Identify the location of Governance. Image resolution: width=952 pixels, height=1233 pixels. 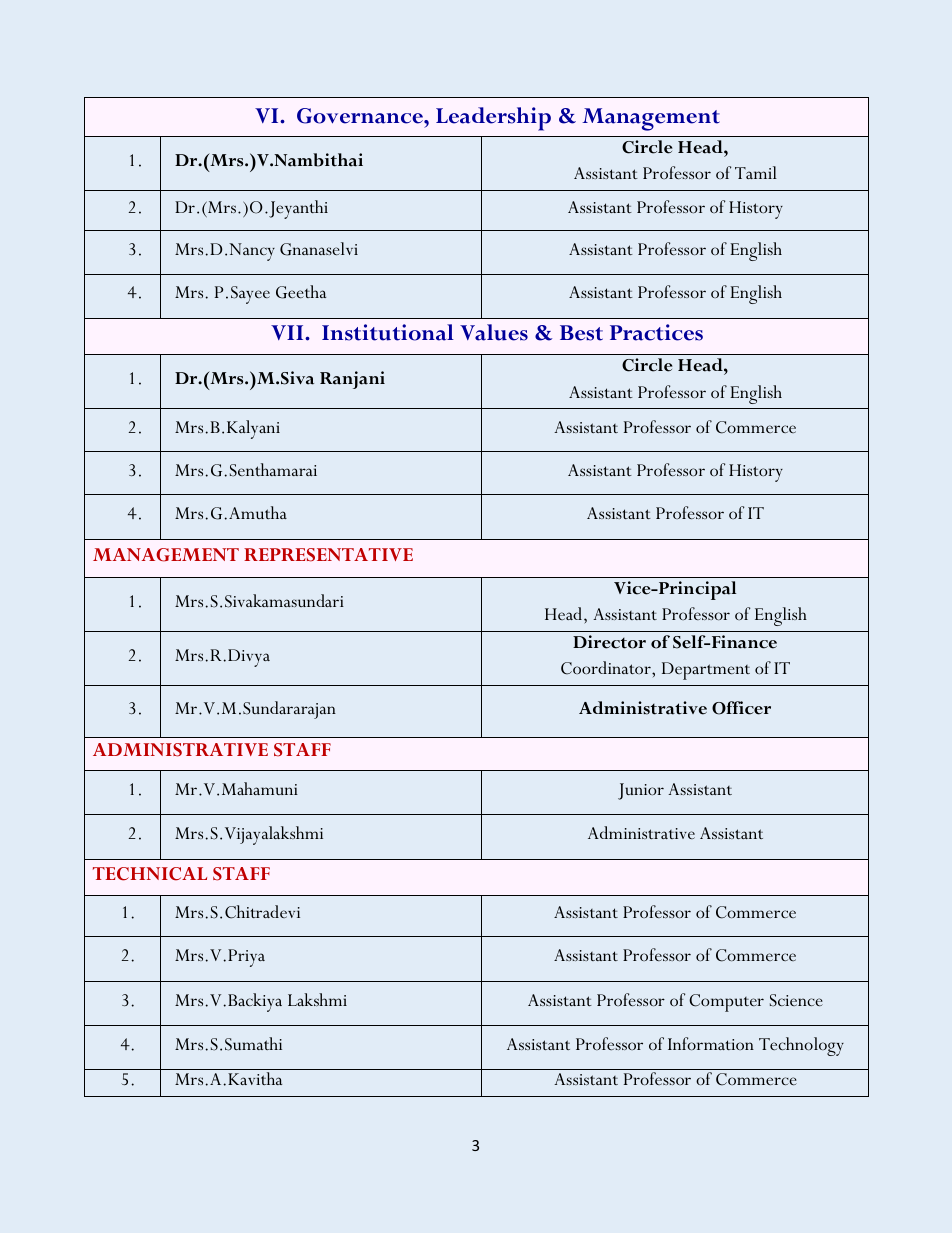
(361, 116).
